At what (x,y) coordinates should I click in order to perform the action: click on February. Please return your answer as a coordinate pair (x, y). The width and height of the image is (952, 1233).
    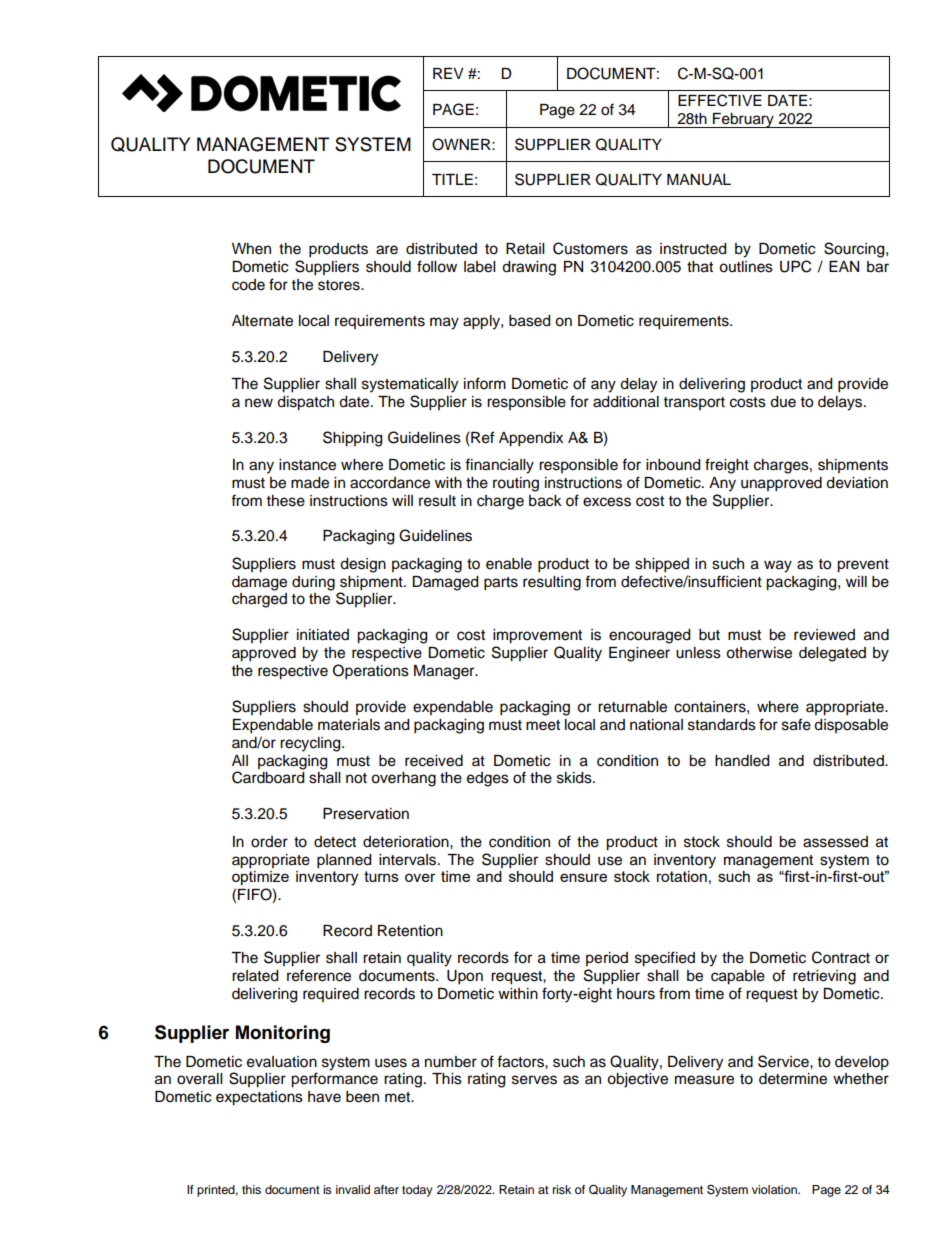
    Looking at the image, I should click on (743, 120).
